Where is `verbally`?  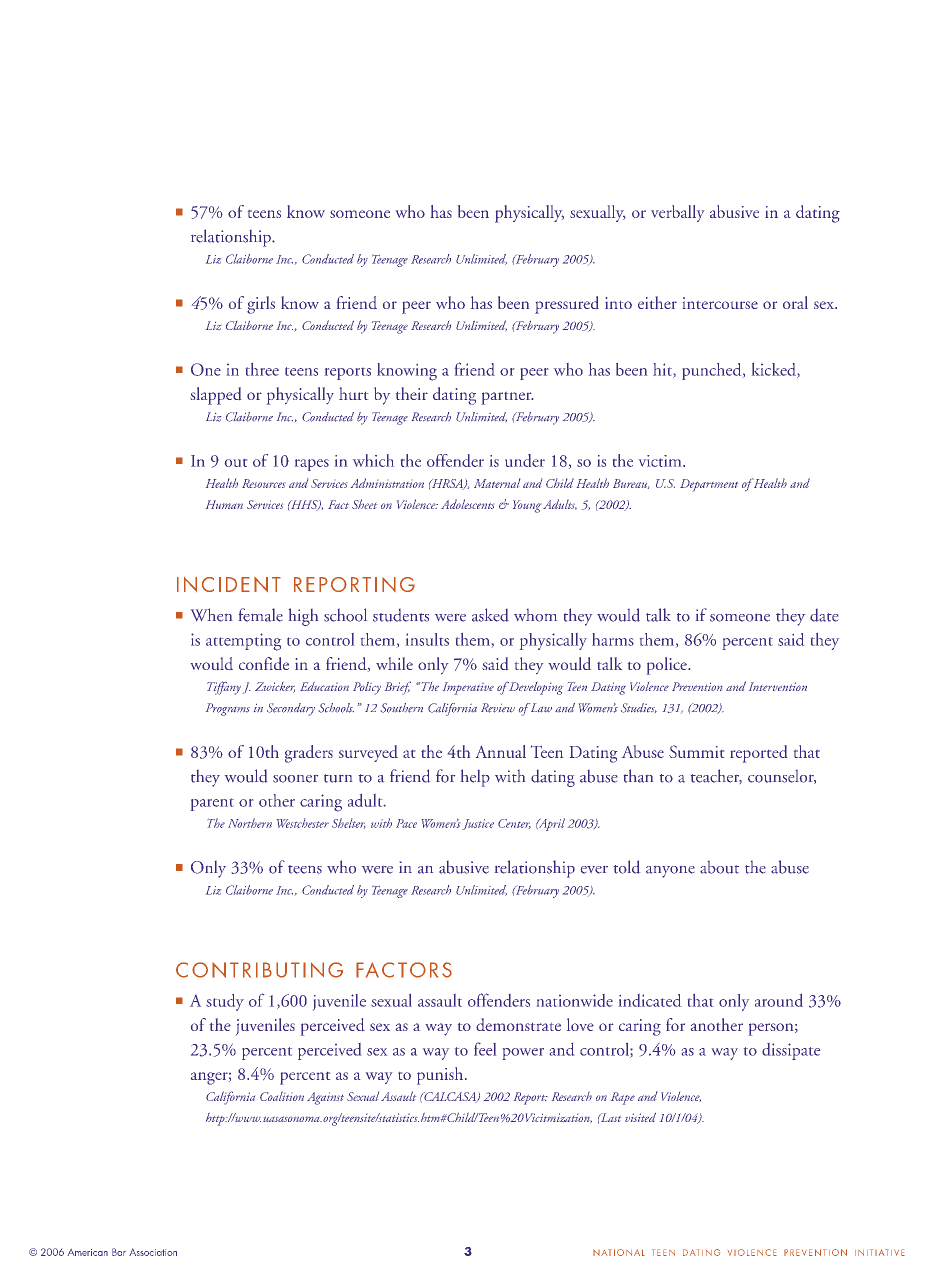
verbally is located at coordinates (677, 213).
